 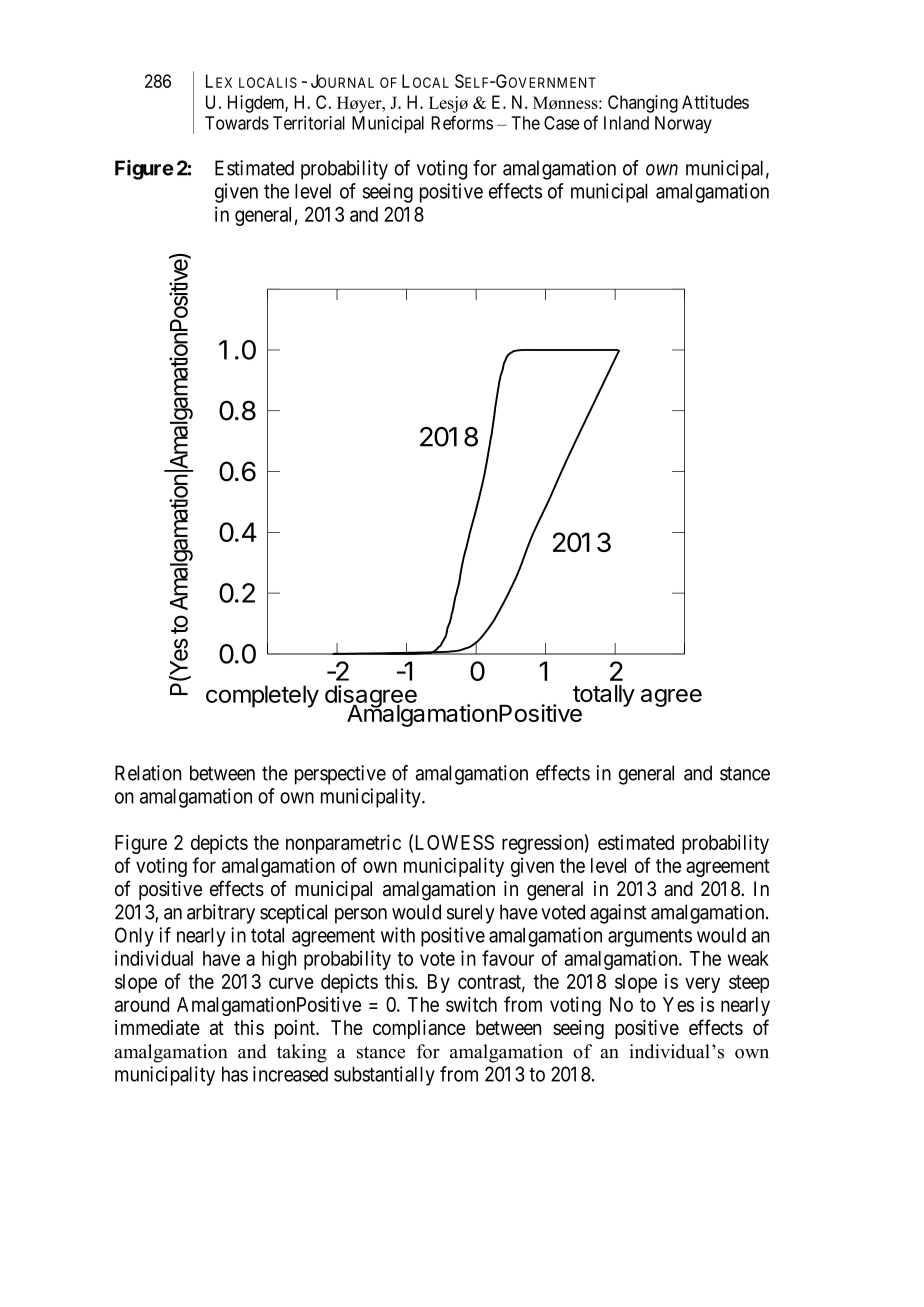 I want to click on compliance, so click(x=419, y=1029).
